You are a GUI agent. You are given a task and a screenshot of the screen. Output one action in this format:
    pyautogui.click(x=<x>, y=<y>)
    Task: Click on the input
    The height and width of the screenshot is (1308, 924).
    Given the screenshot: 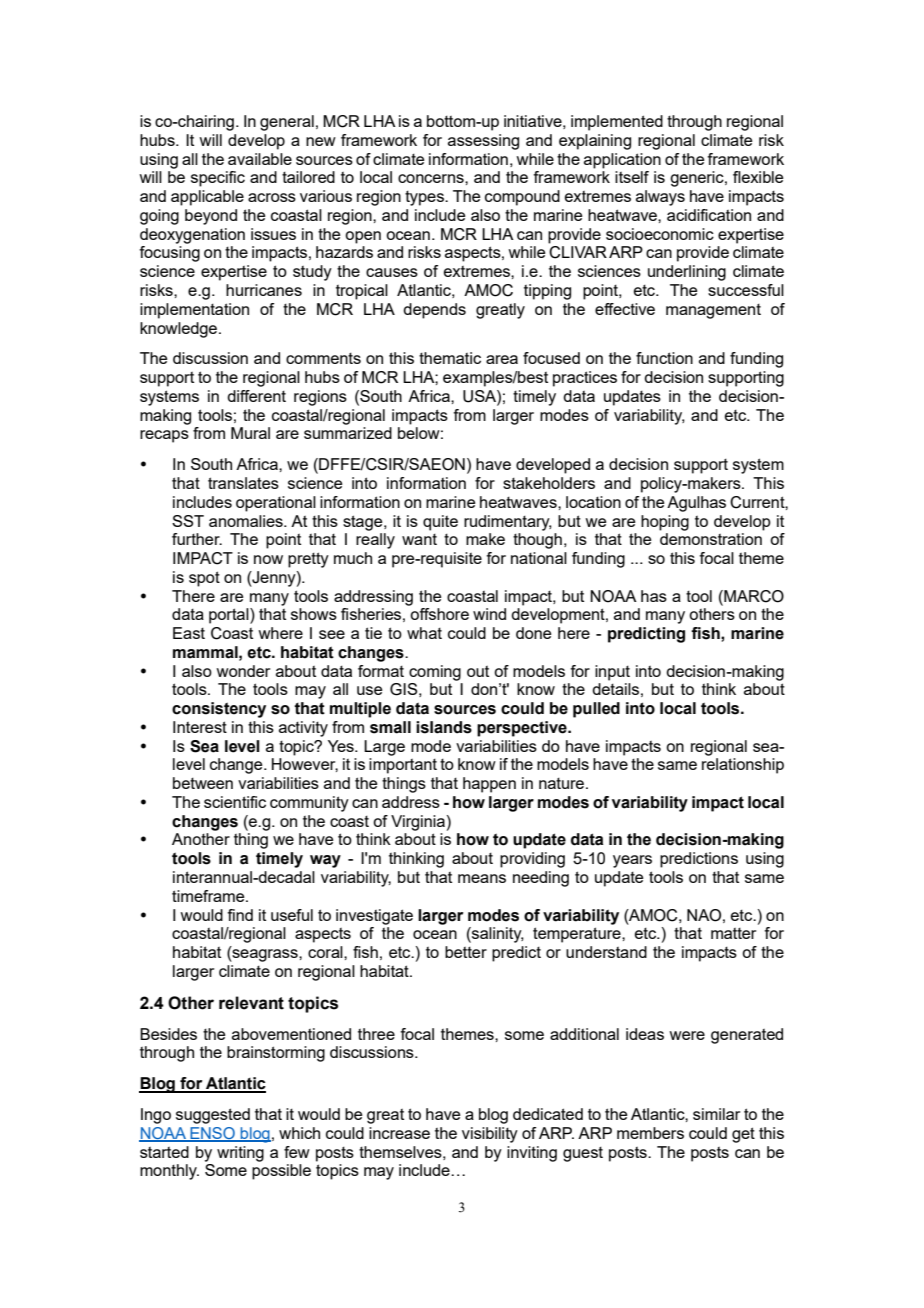 What is the action you would take?
    pyautogui.click(x=612, y=673)
